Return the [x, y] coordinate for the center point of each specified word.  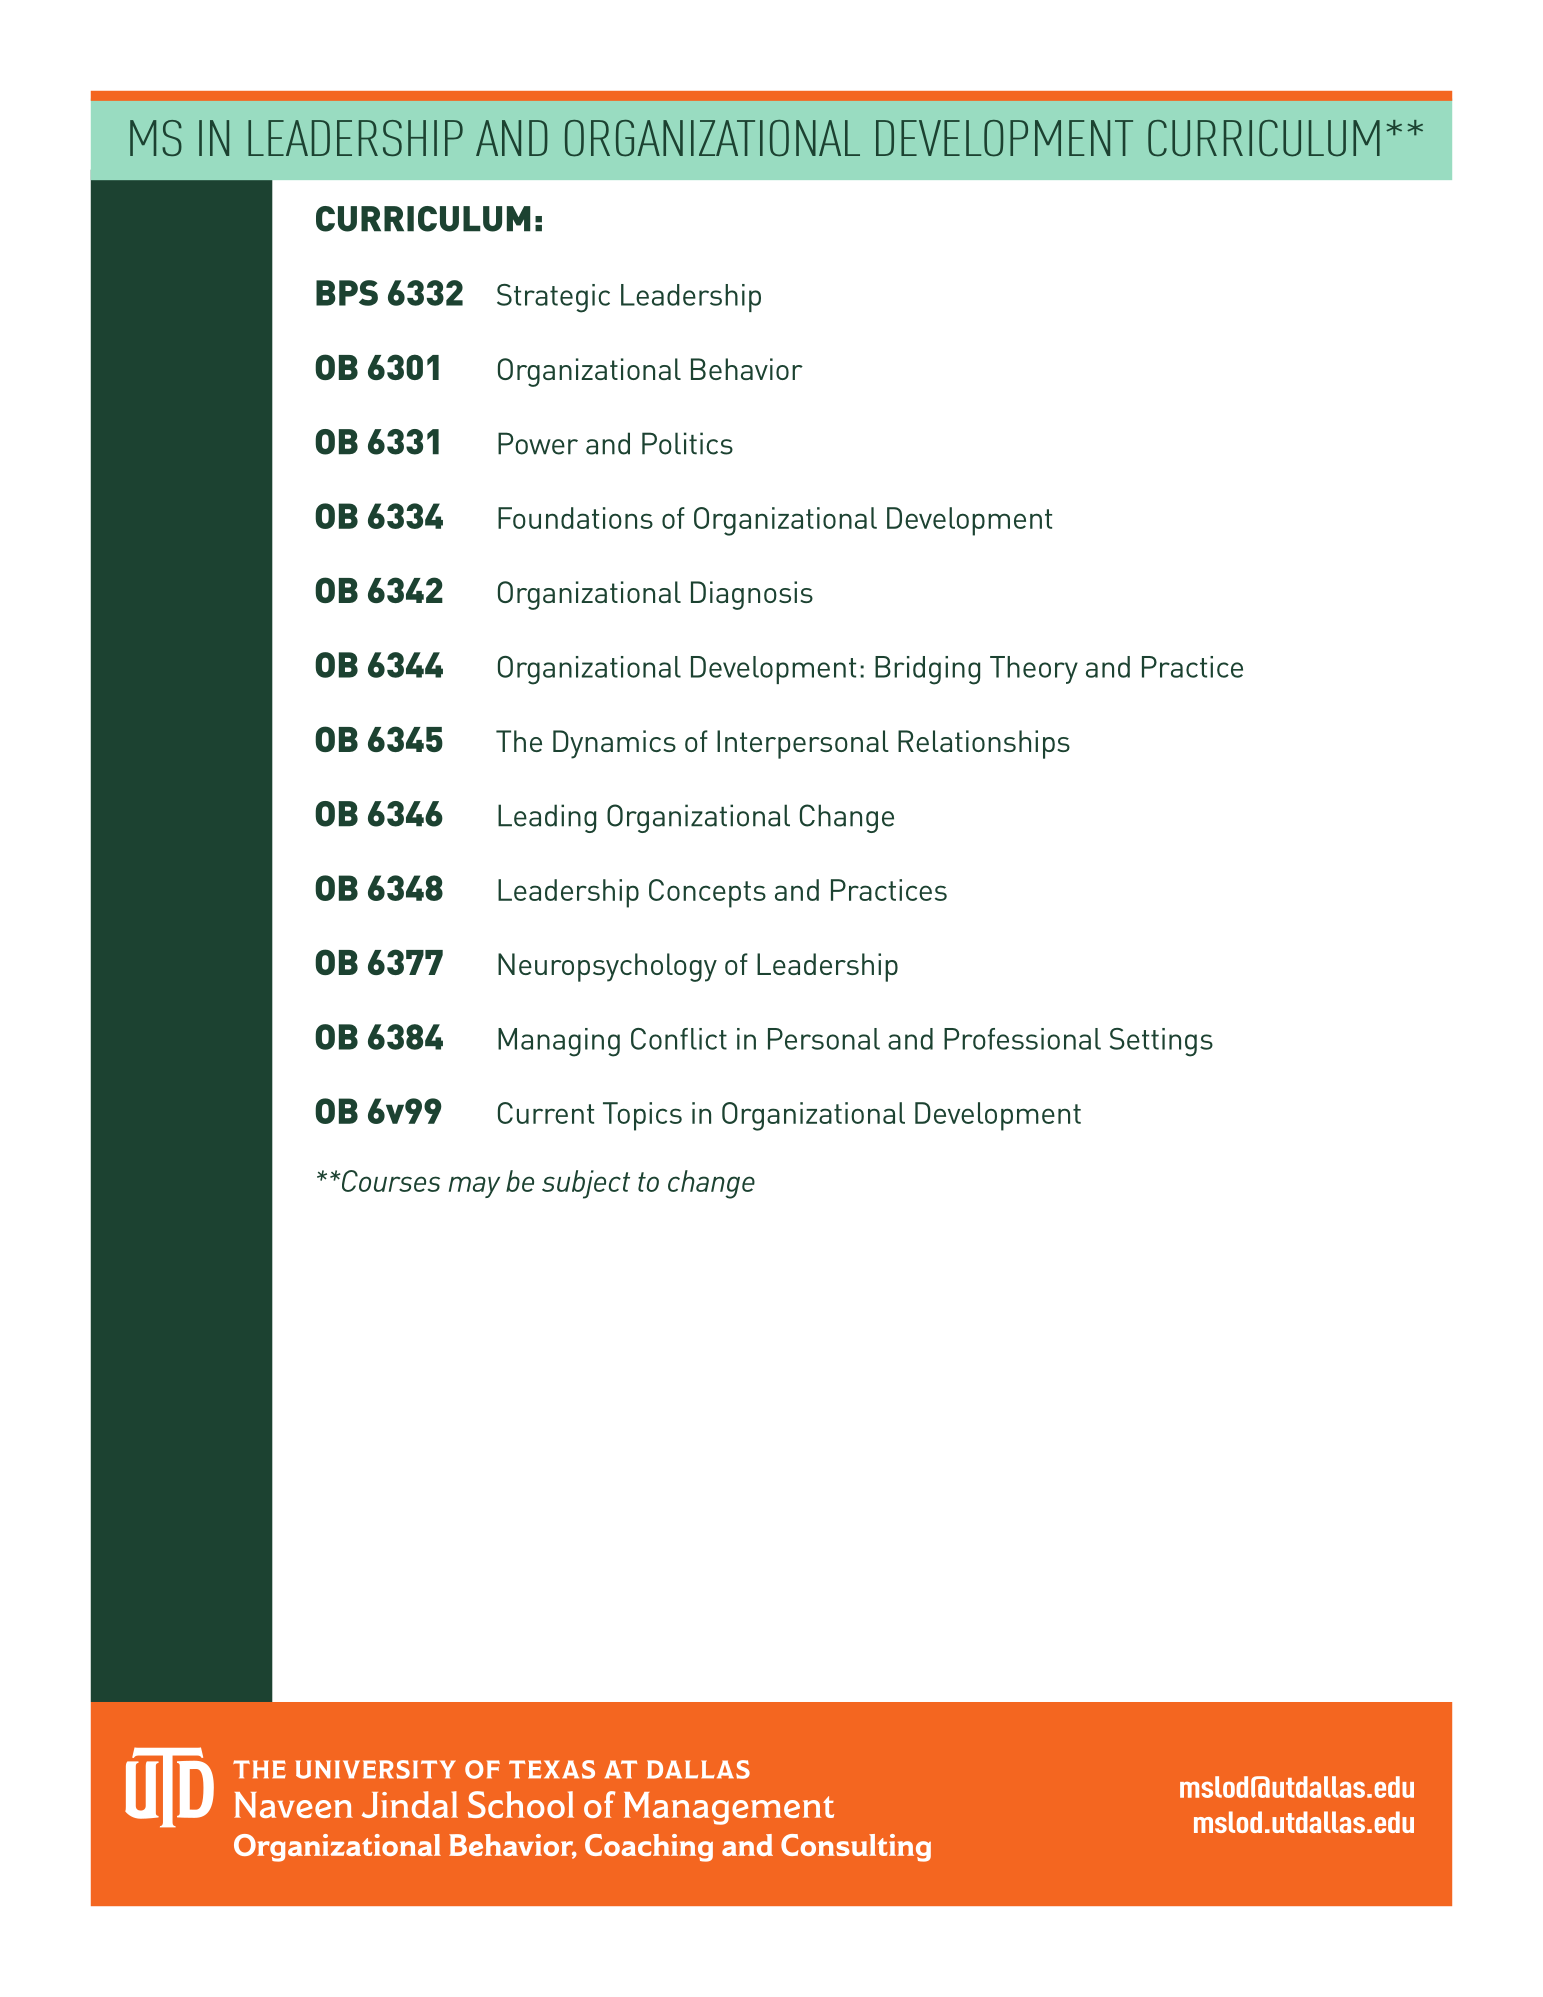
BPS [347, 293]
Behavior [747, 369]
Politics [687, 443]
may [474, 1187]
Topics [642, 1116]
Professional [1022, 1039]
